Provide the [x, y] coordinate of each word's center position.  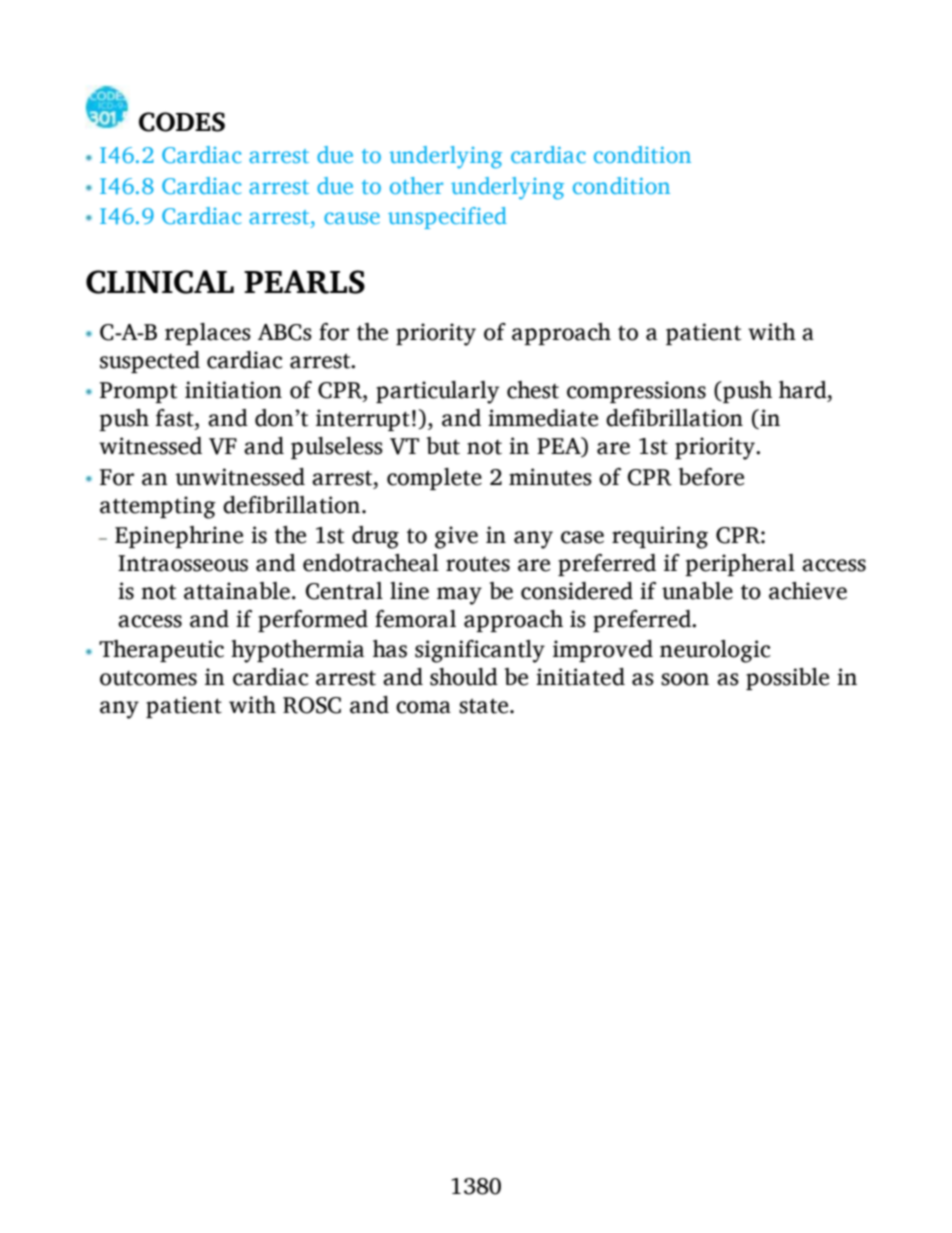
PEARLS [304, 282]
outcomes [148, 678]
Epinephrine [179, 537]
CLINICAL [160, 282]
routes [478, 564]
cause [352, 218]
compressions [636, 392]
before [711, 477]
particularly [437, 392]
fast [176, 418]
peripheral [740, 565]
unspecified [447, 218]
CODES [182, 122]
